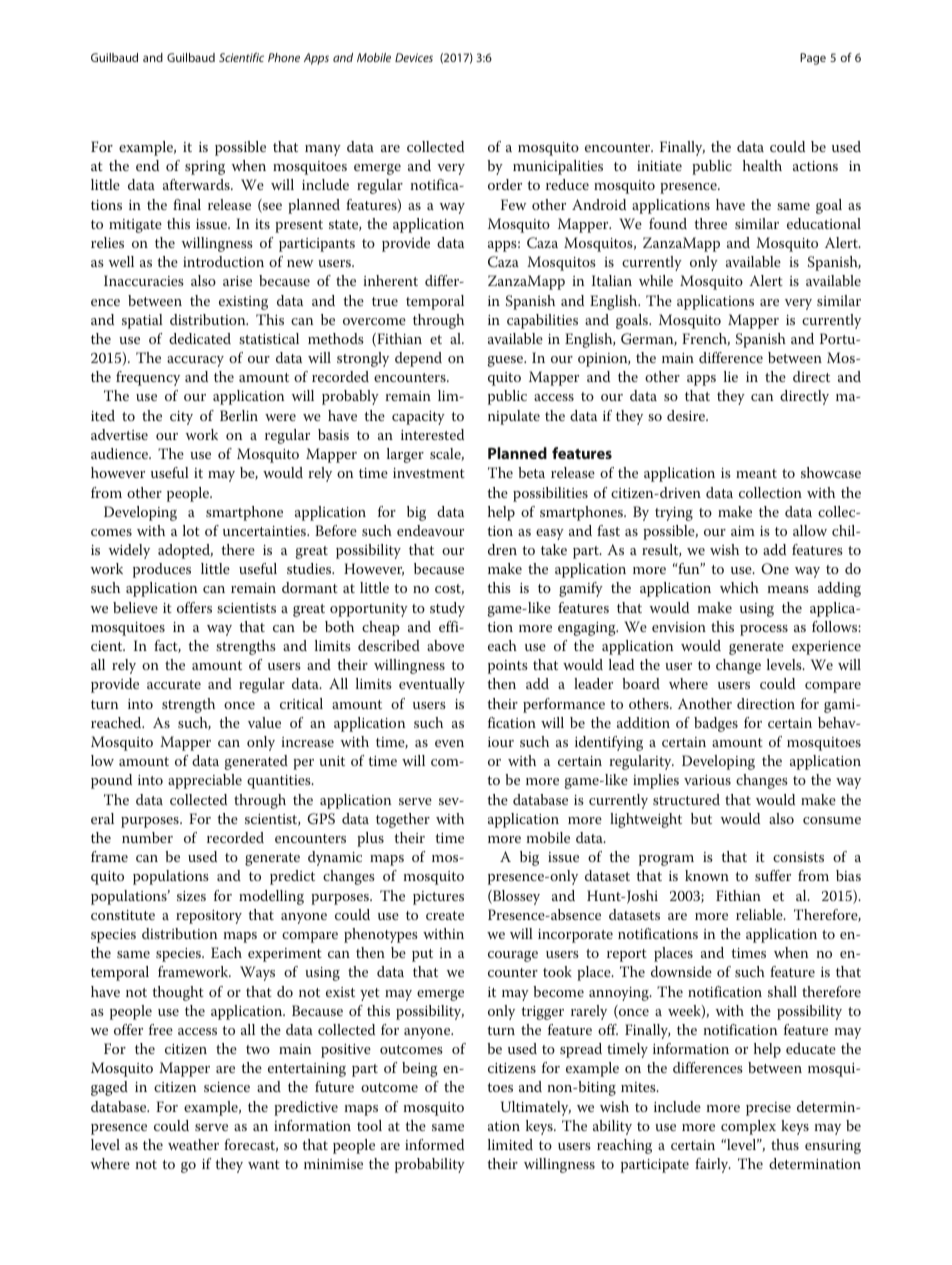 This screenshot has width=952, height=1265. What do you see at coordinates (414, 57) in the screenshot?
I see `Devices` at bounding box center [414, 57].
